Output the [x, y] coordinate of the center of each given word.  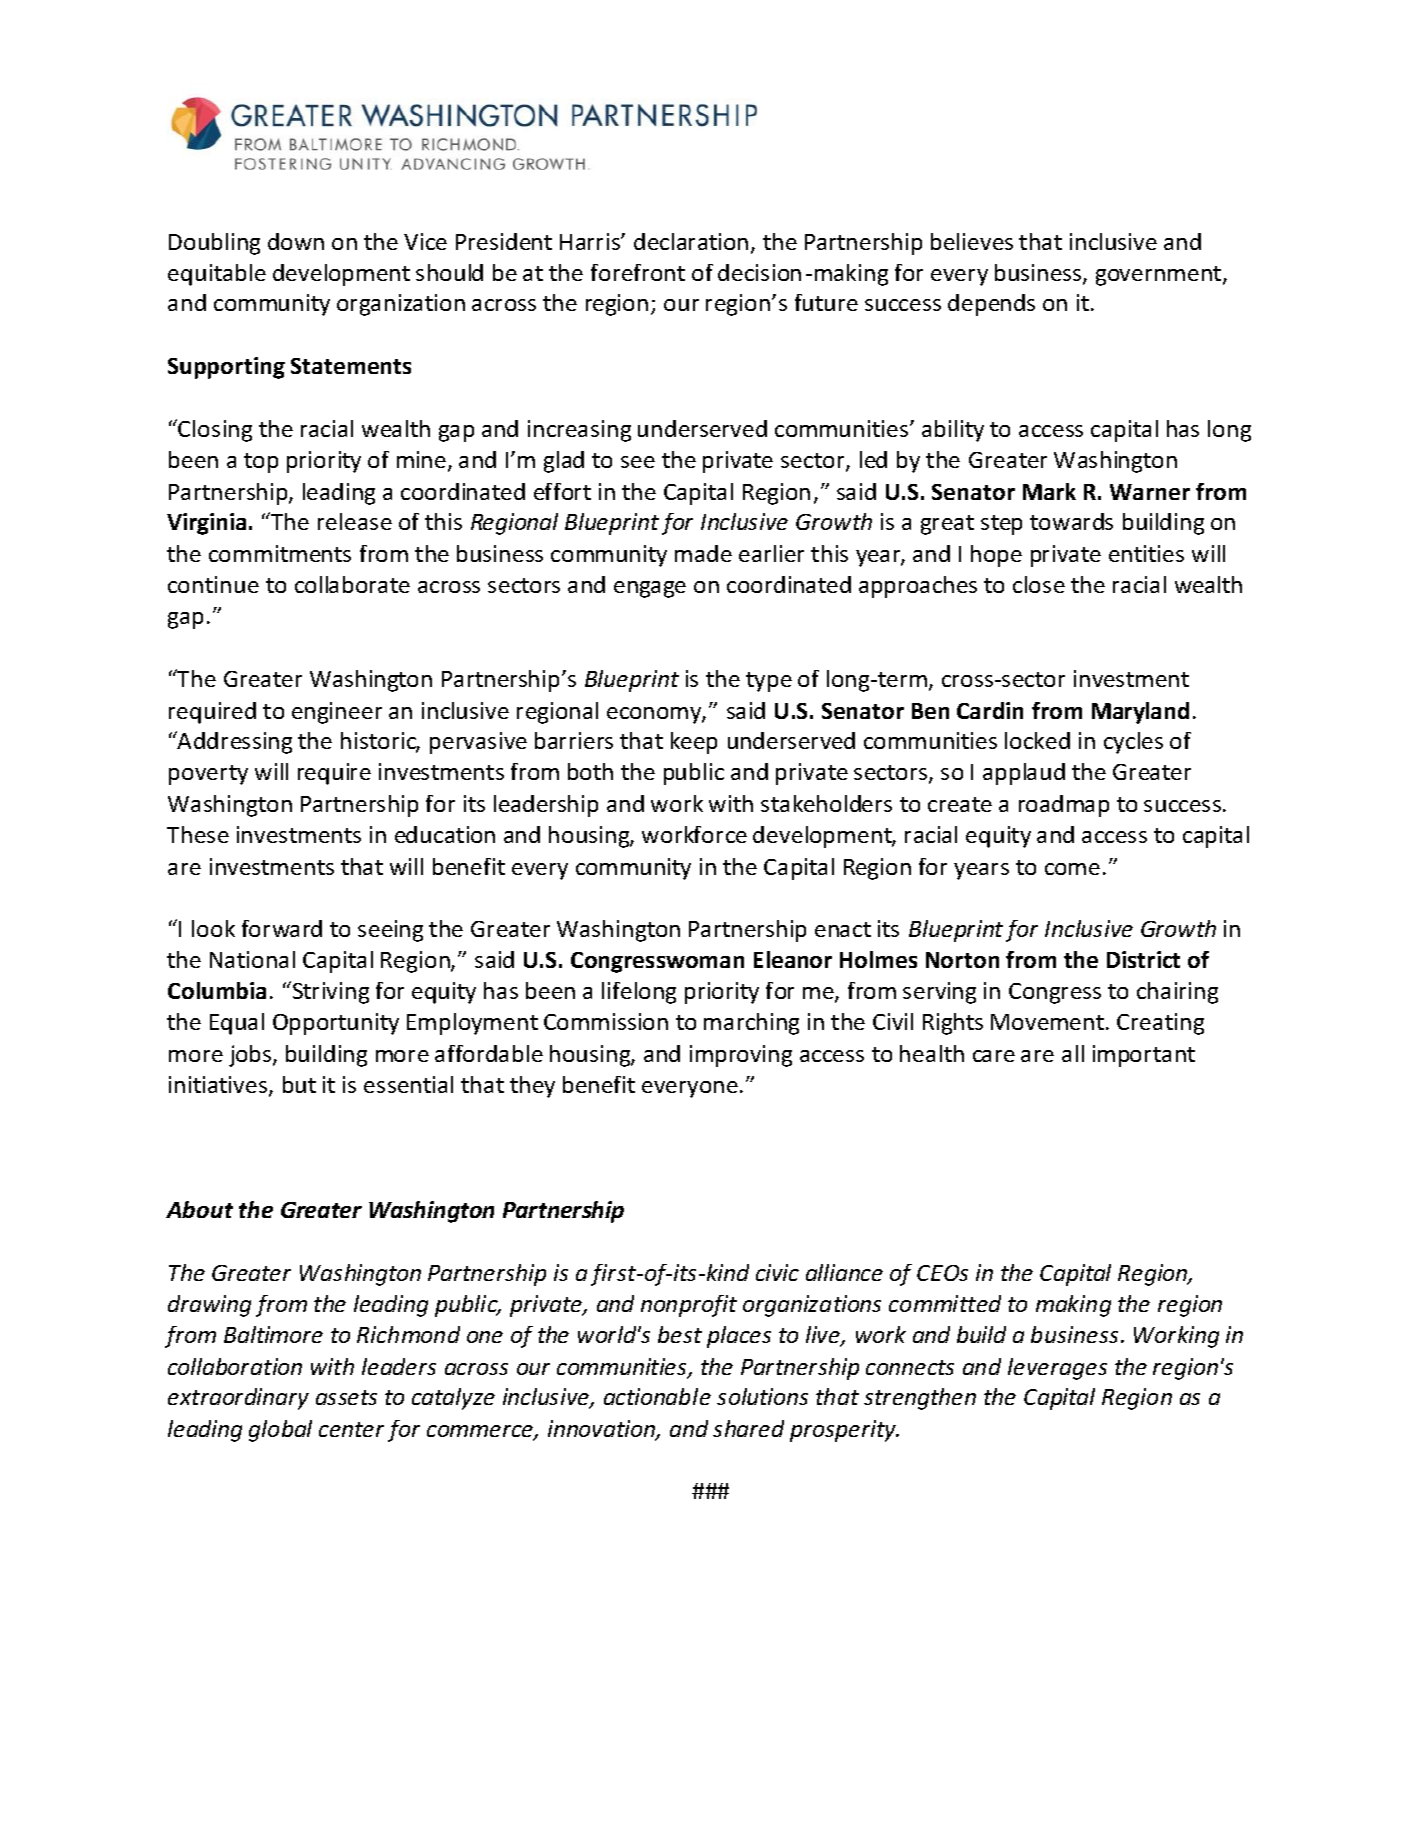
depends [991, 305]
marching [751, 1024]
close [1039, 584]
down [296, 241]
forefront [638, 272]
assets [346, 1397]
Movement [1049, 1022]
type [769, 682]
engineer [337, 713]
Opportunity [336, 1024]
